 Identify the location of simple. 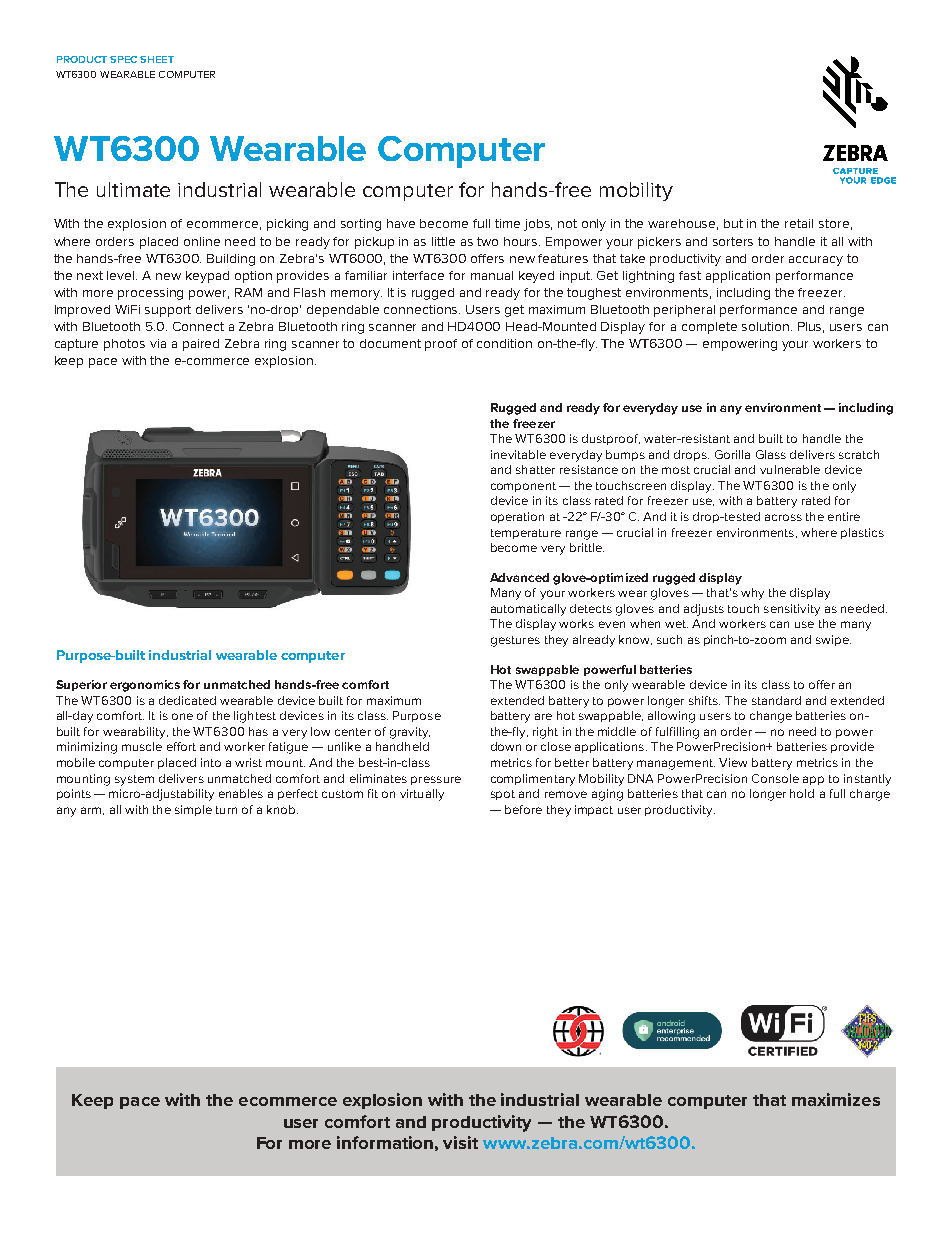
(193, 810).
